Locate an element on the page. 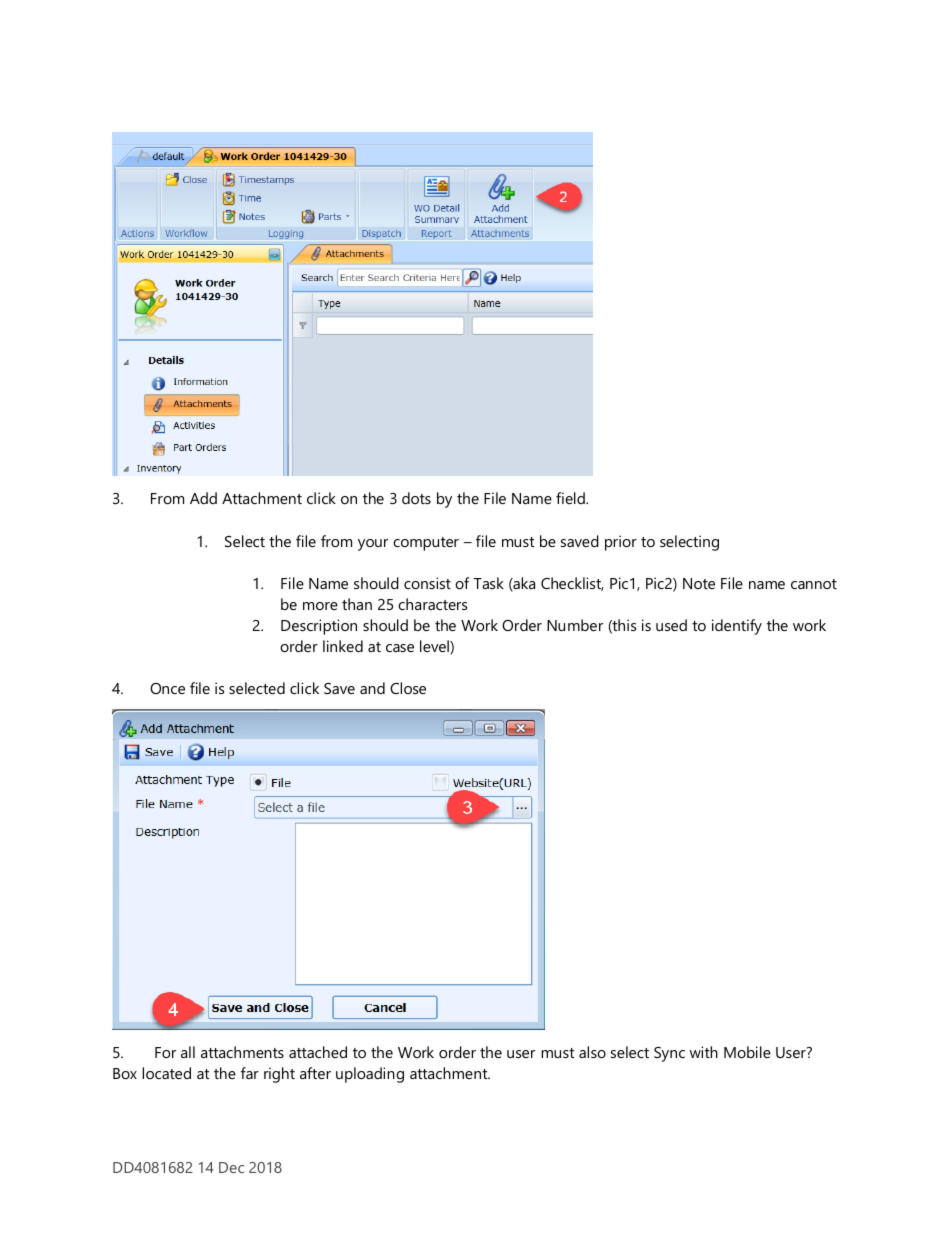  Dec is located at coordinates (231, 1167).
